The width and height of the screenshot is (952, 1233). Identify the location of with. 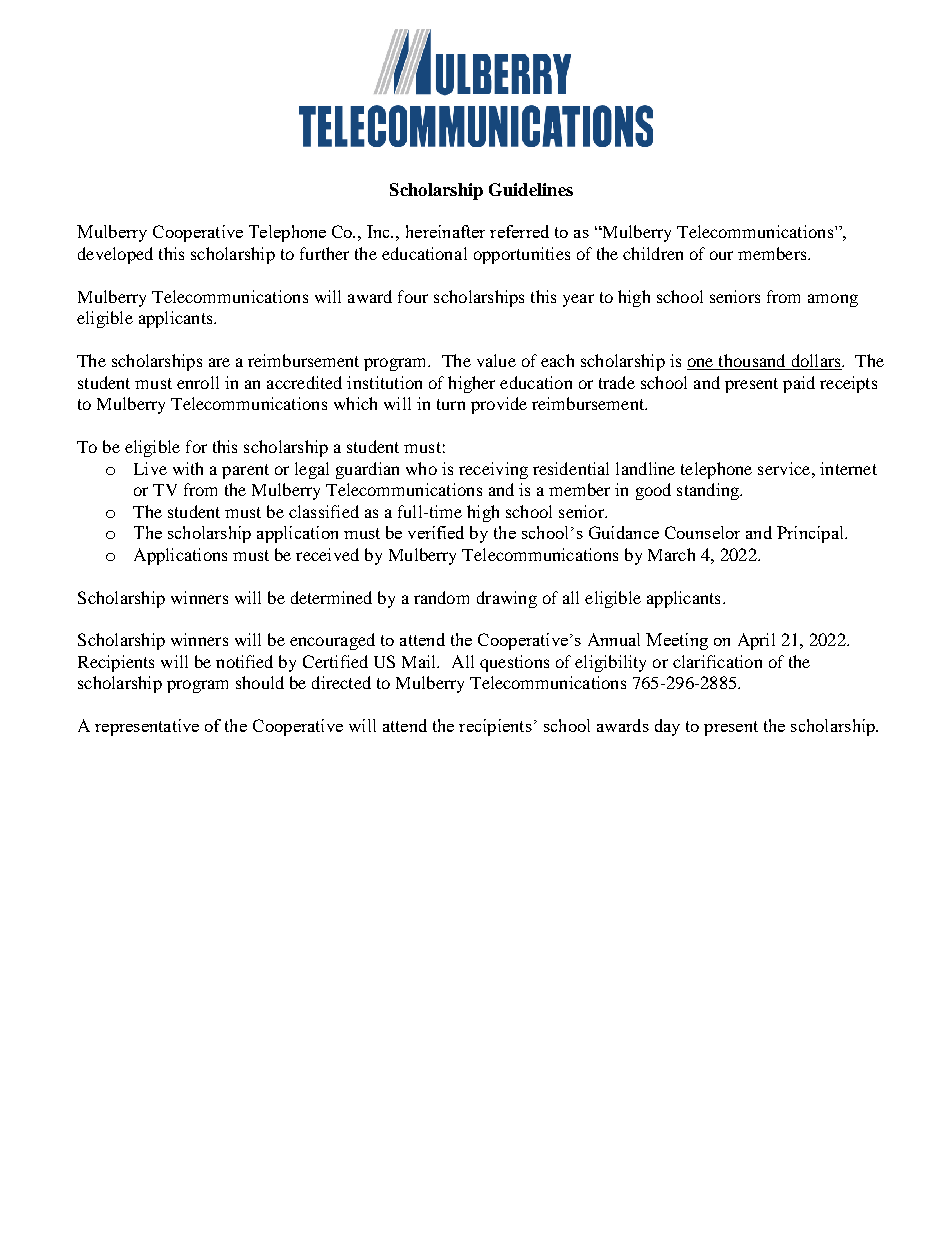
(188, 468).
